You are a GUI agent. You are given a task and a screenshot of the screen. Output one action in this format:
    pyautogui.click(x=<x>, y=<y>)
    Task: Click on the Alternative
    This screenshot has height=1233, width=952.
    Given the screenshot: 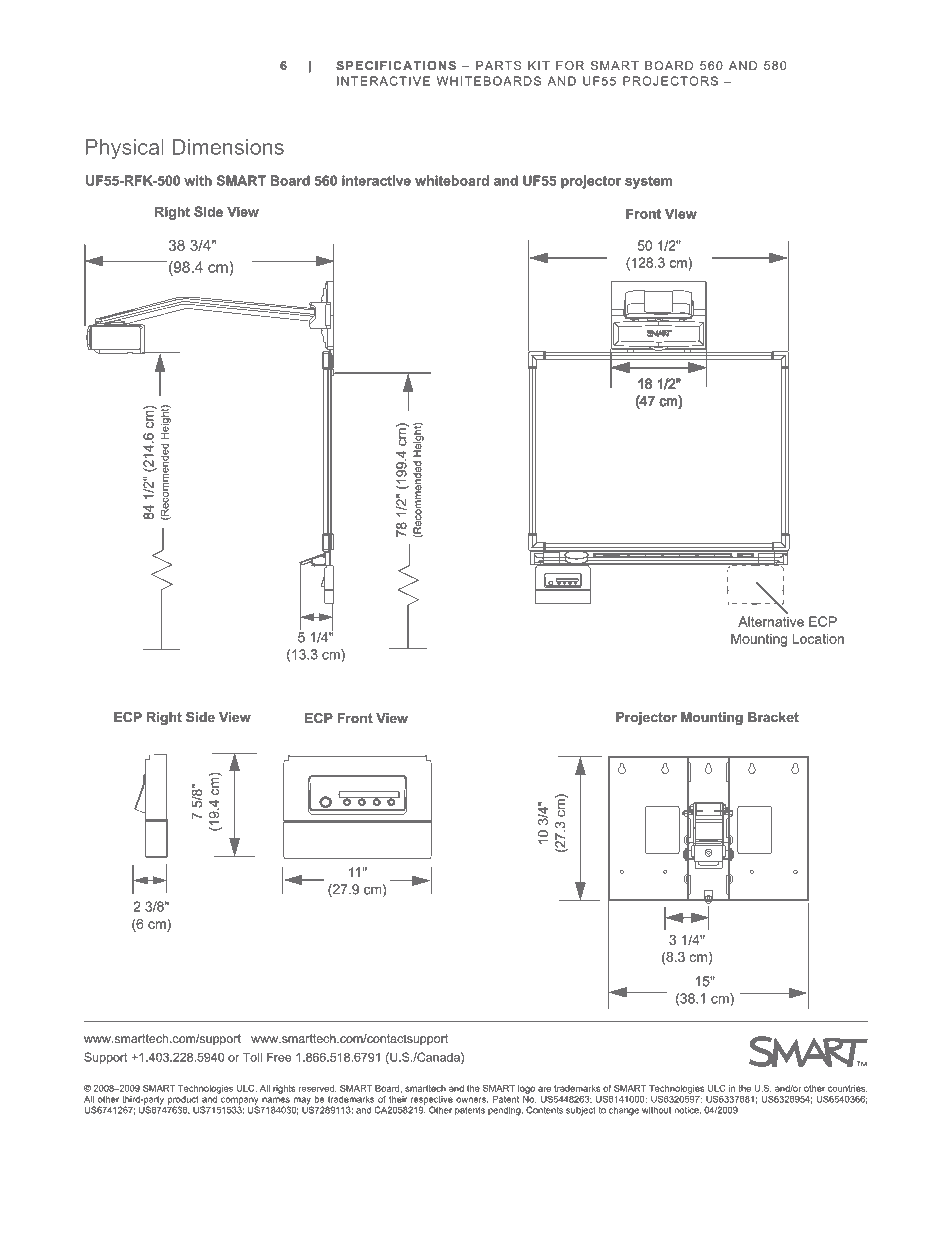 What is the action you would take?
    pyautogui.click(x=771, y=621)
